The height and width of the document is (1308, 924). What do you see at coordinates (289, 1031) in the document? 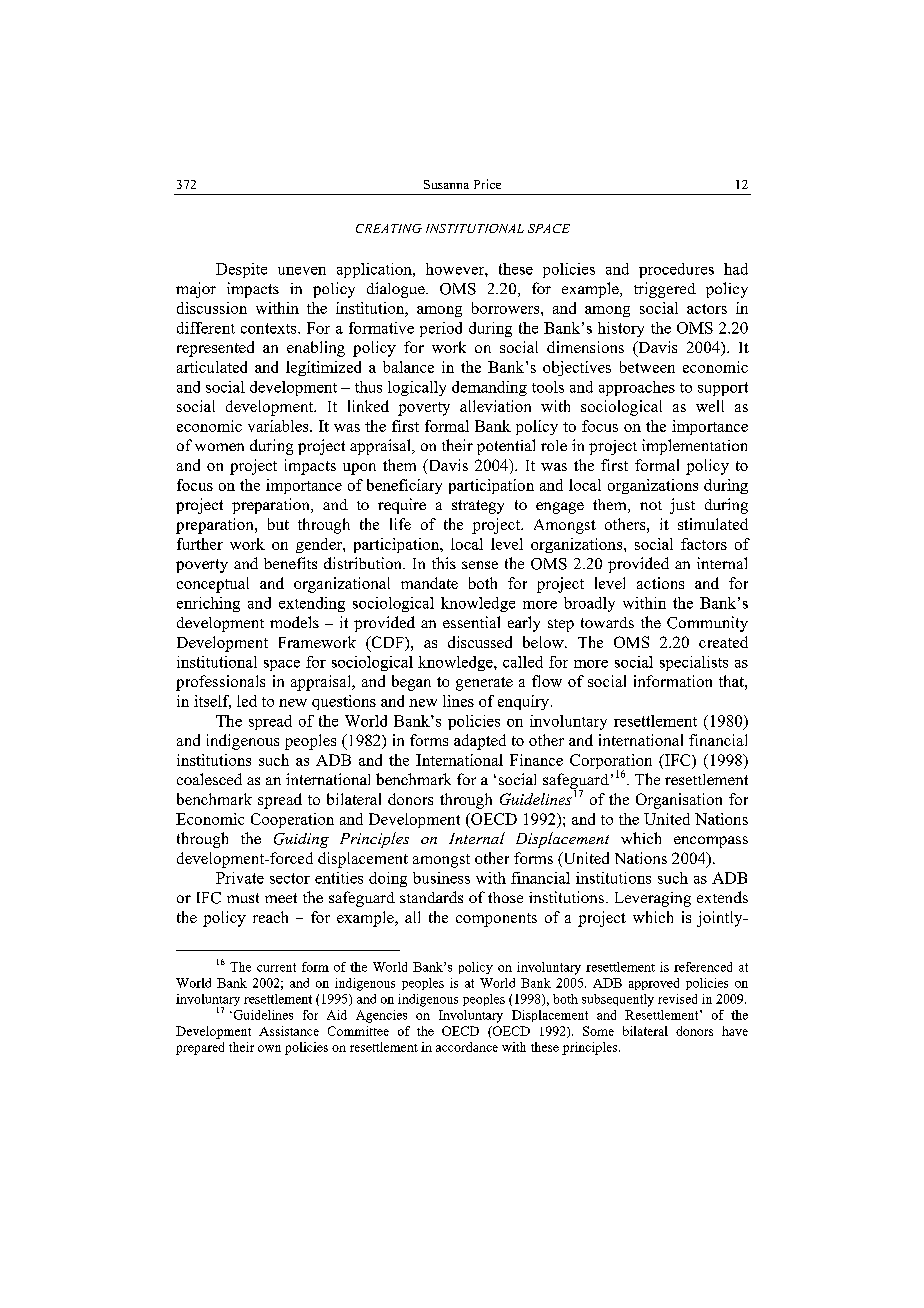
I see `Assistance` at bounding box center [289, 1031].
